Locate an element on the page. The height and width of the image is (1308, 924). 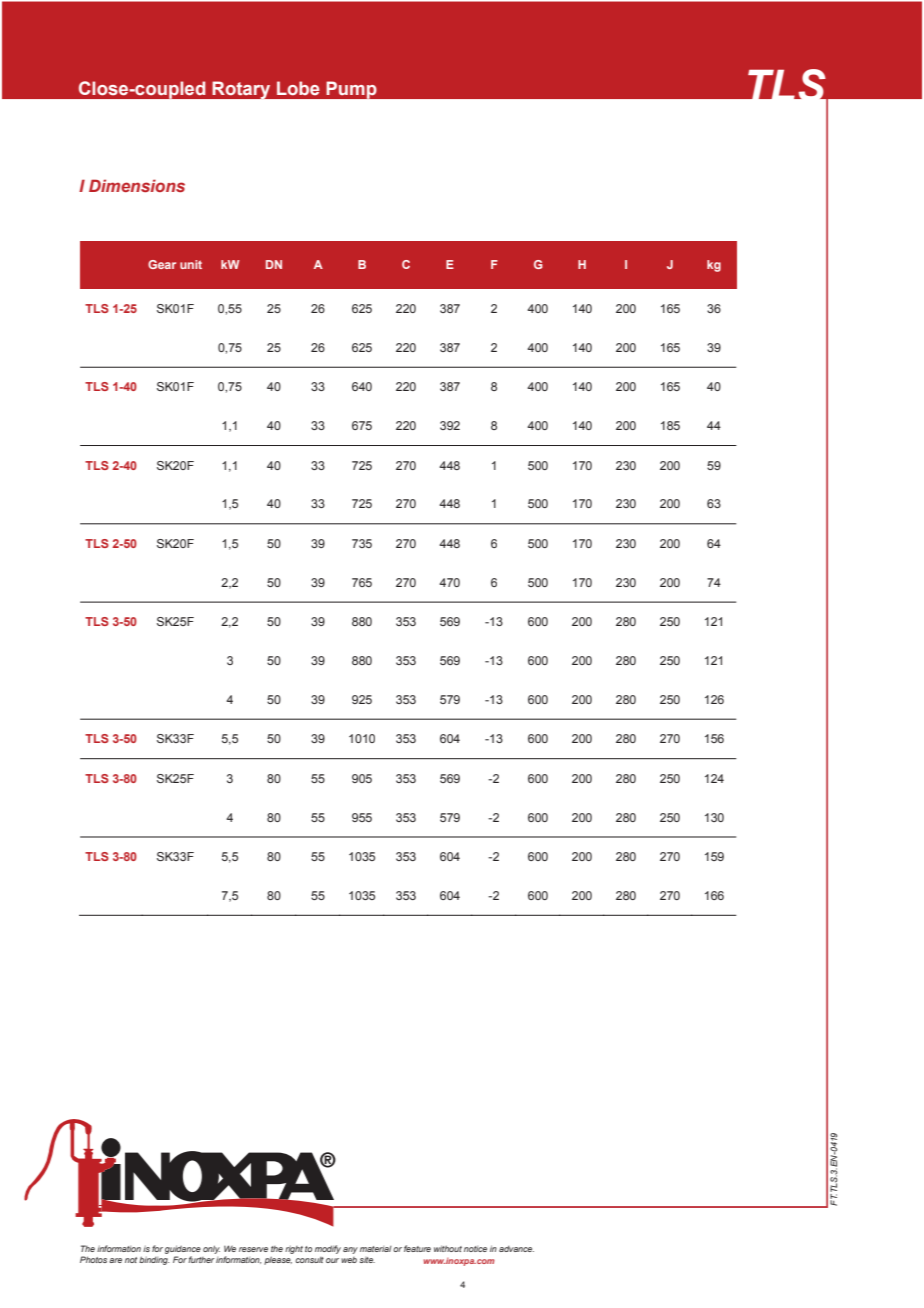
without is located at coordinates (448, 1248).
